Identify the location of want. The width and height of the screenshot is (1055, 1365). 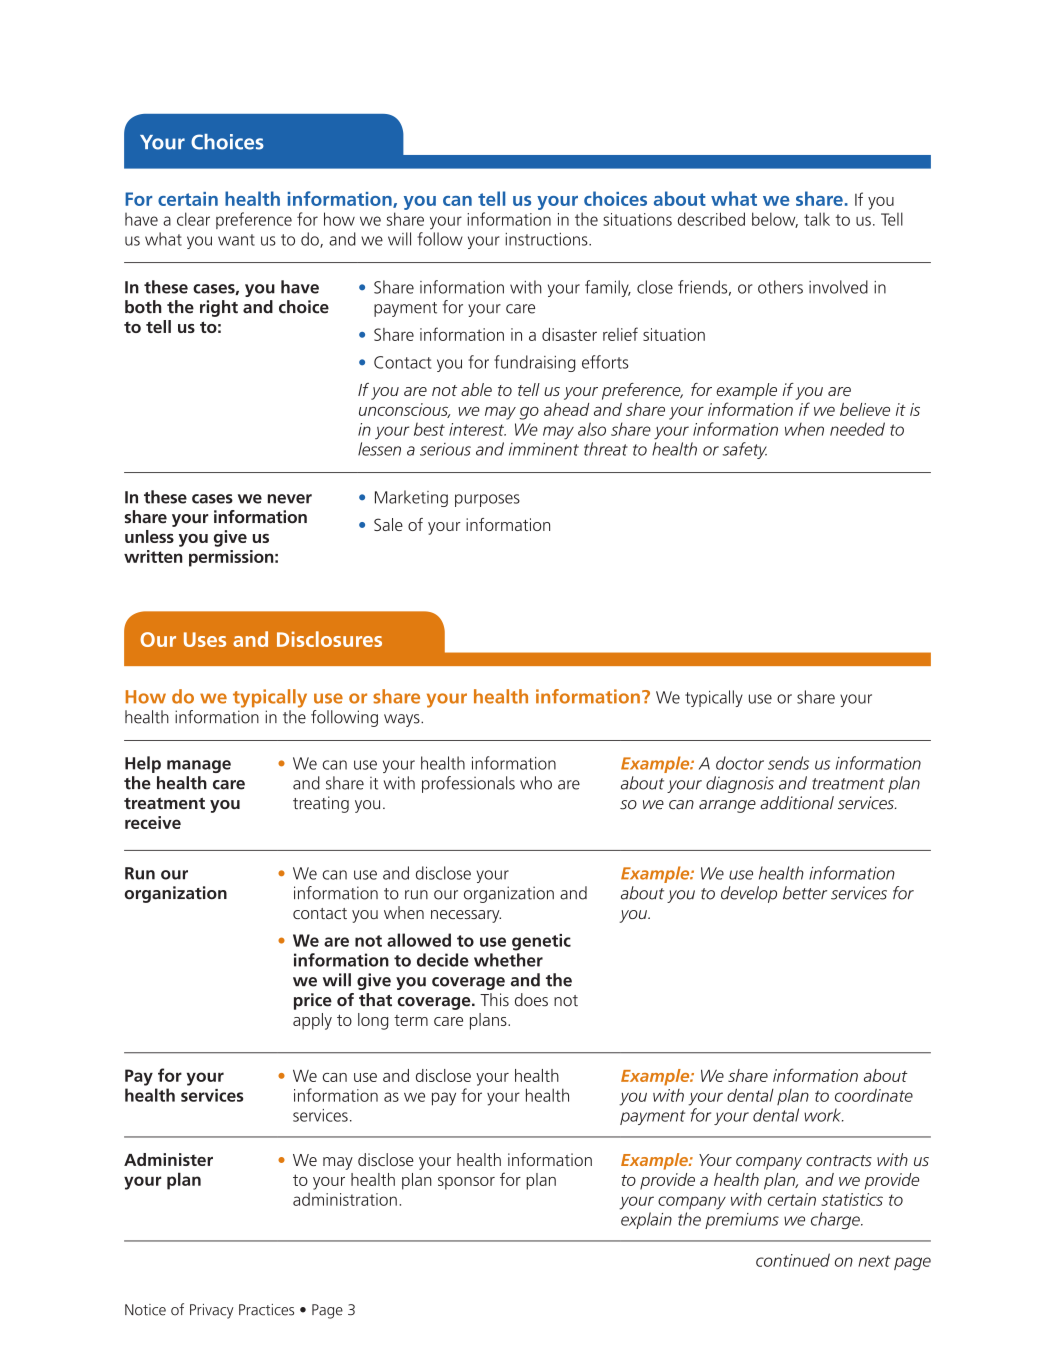
(236, 240).
